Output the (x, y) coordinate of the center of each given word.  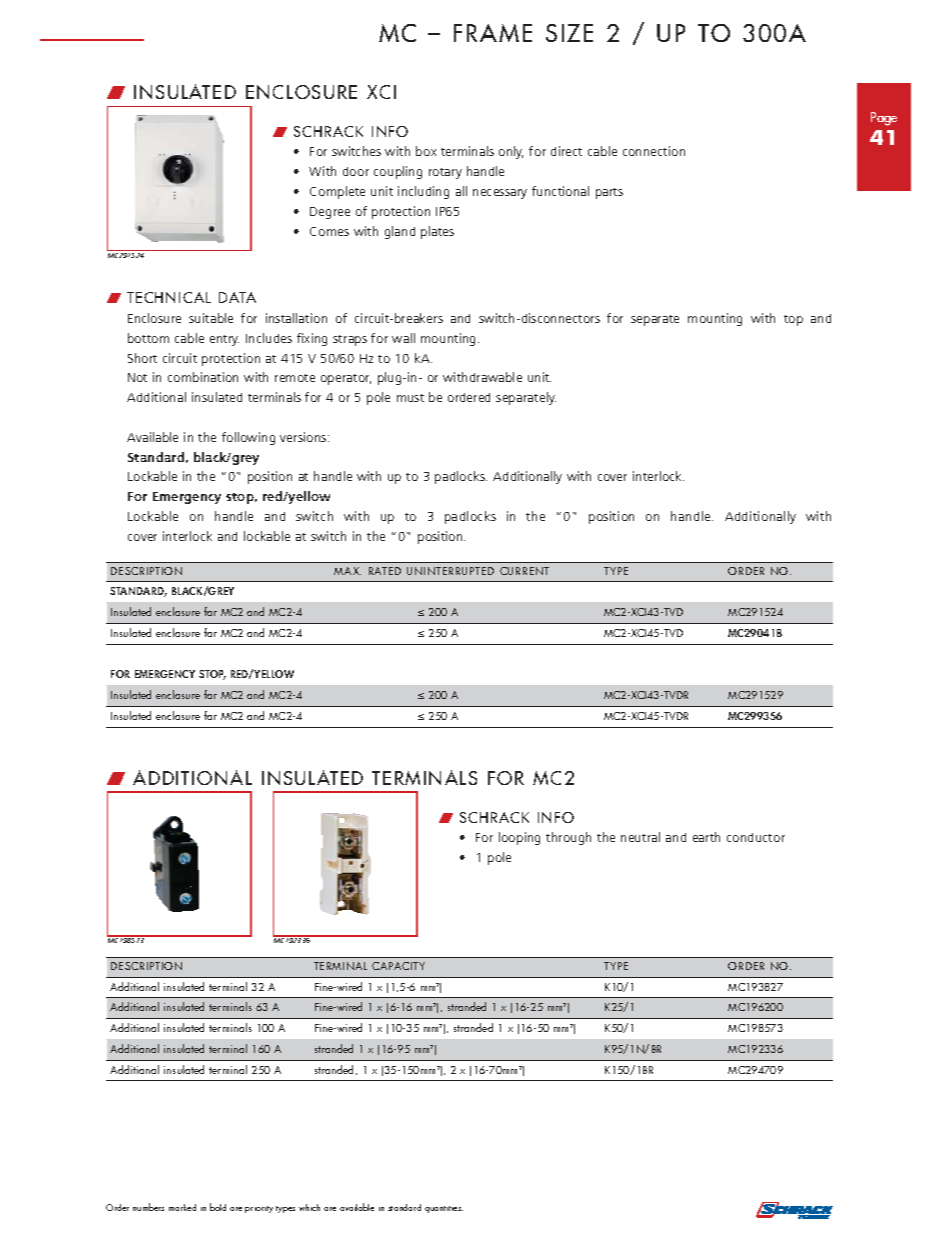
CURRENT (524, 571)
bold (218, 1207)
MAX (347, 571)
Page (884, 119)
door (356, 171)
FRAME (493, 33)
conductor (756, 837)
